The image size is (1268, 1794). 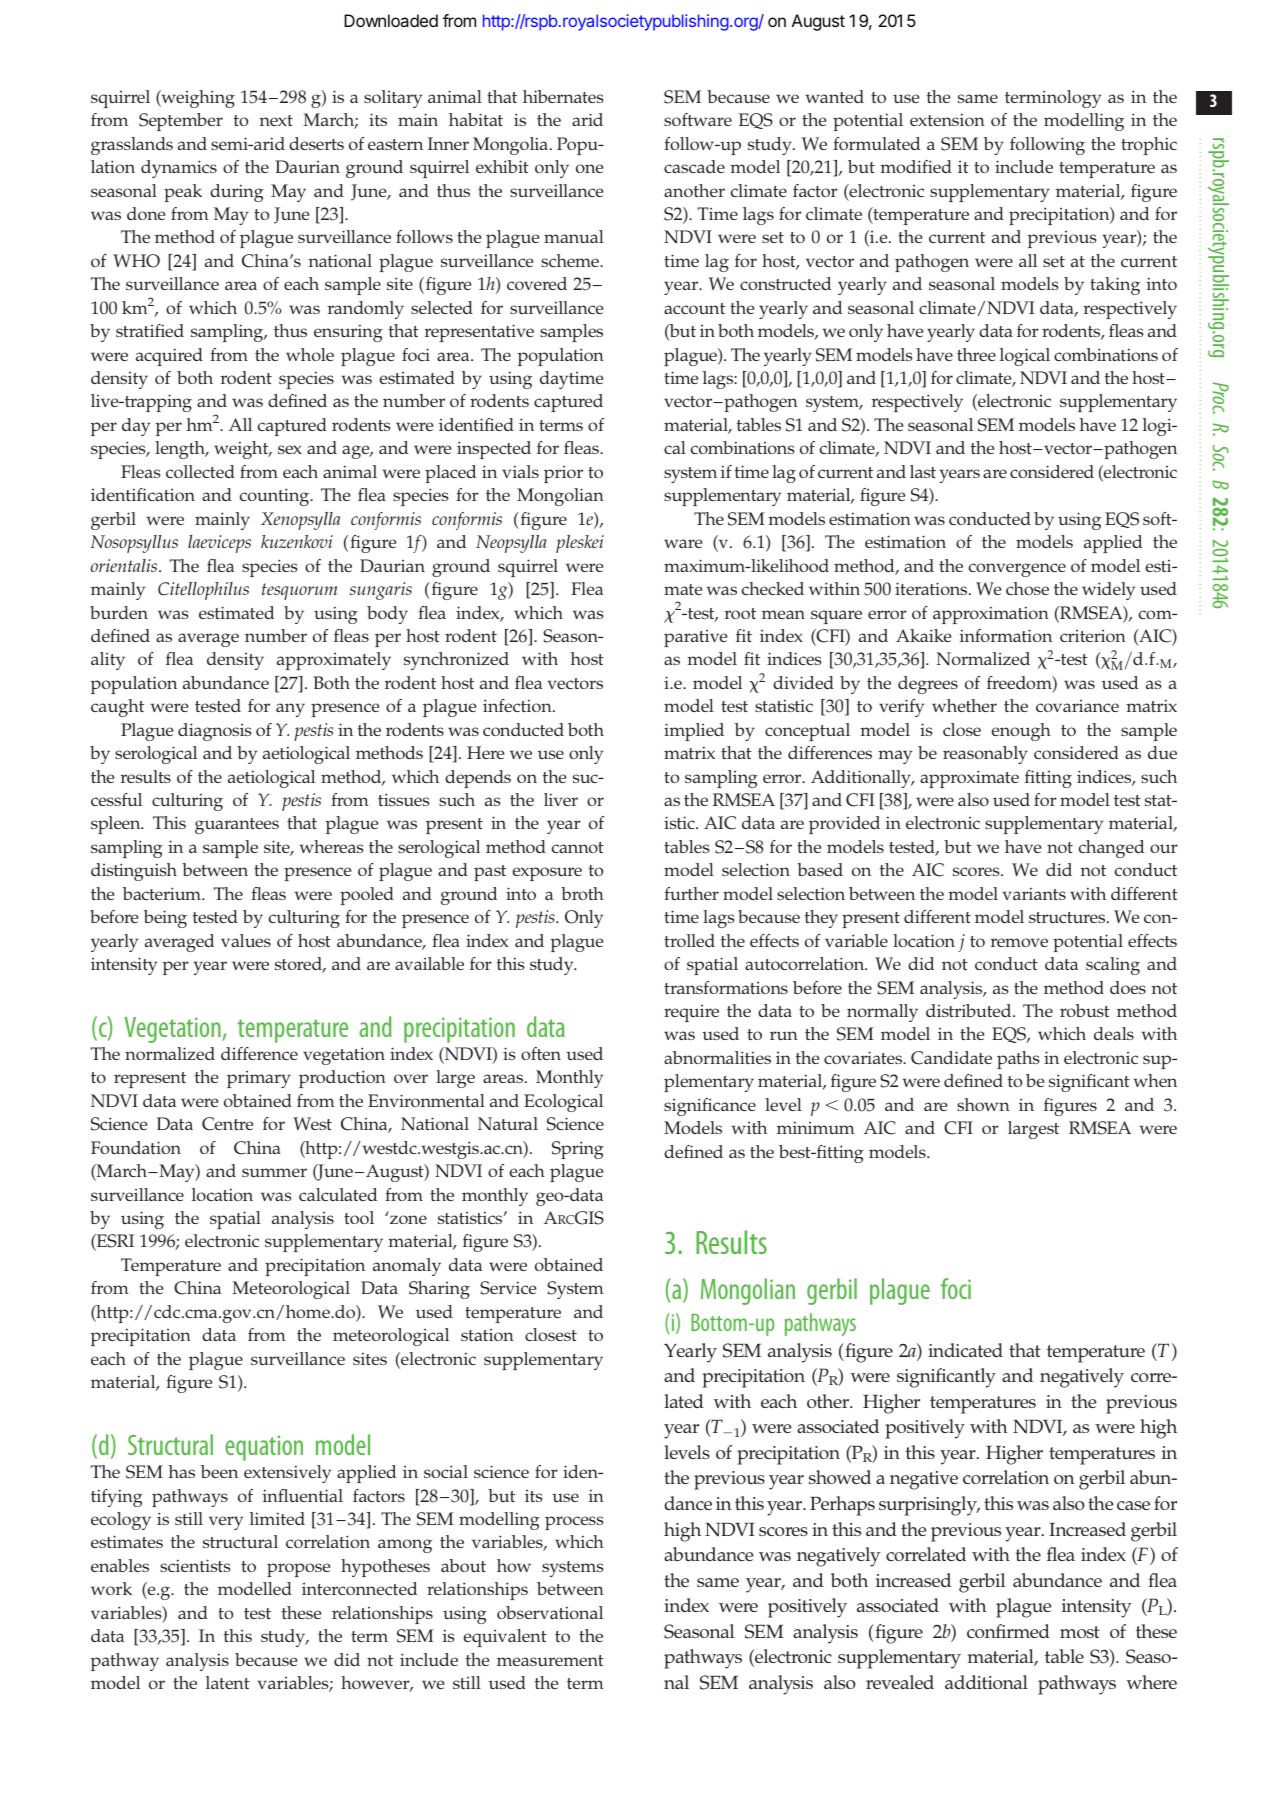 What do you see at coordinates (563, 474) in the image?
I see `prior` at bounding box center [563, 474].
